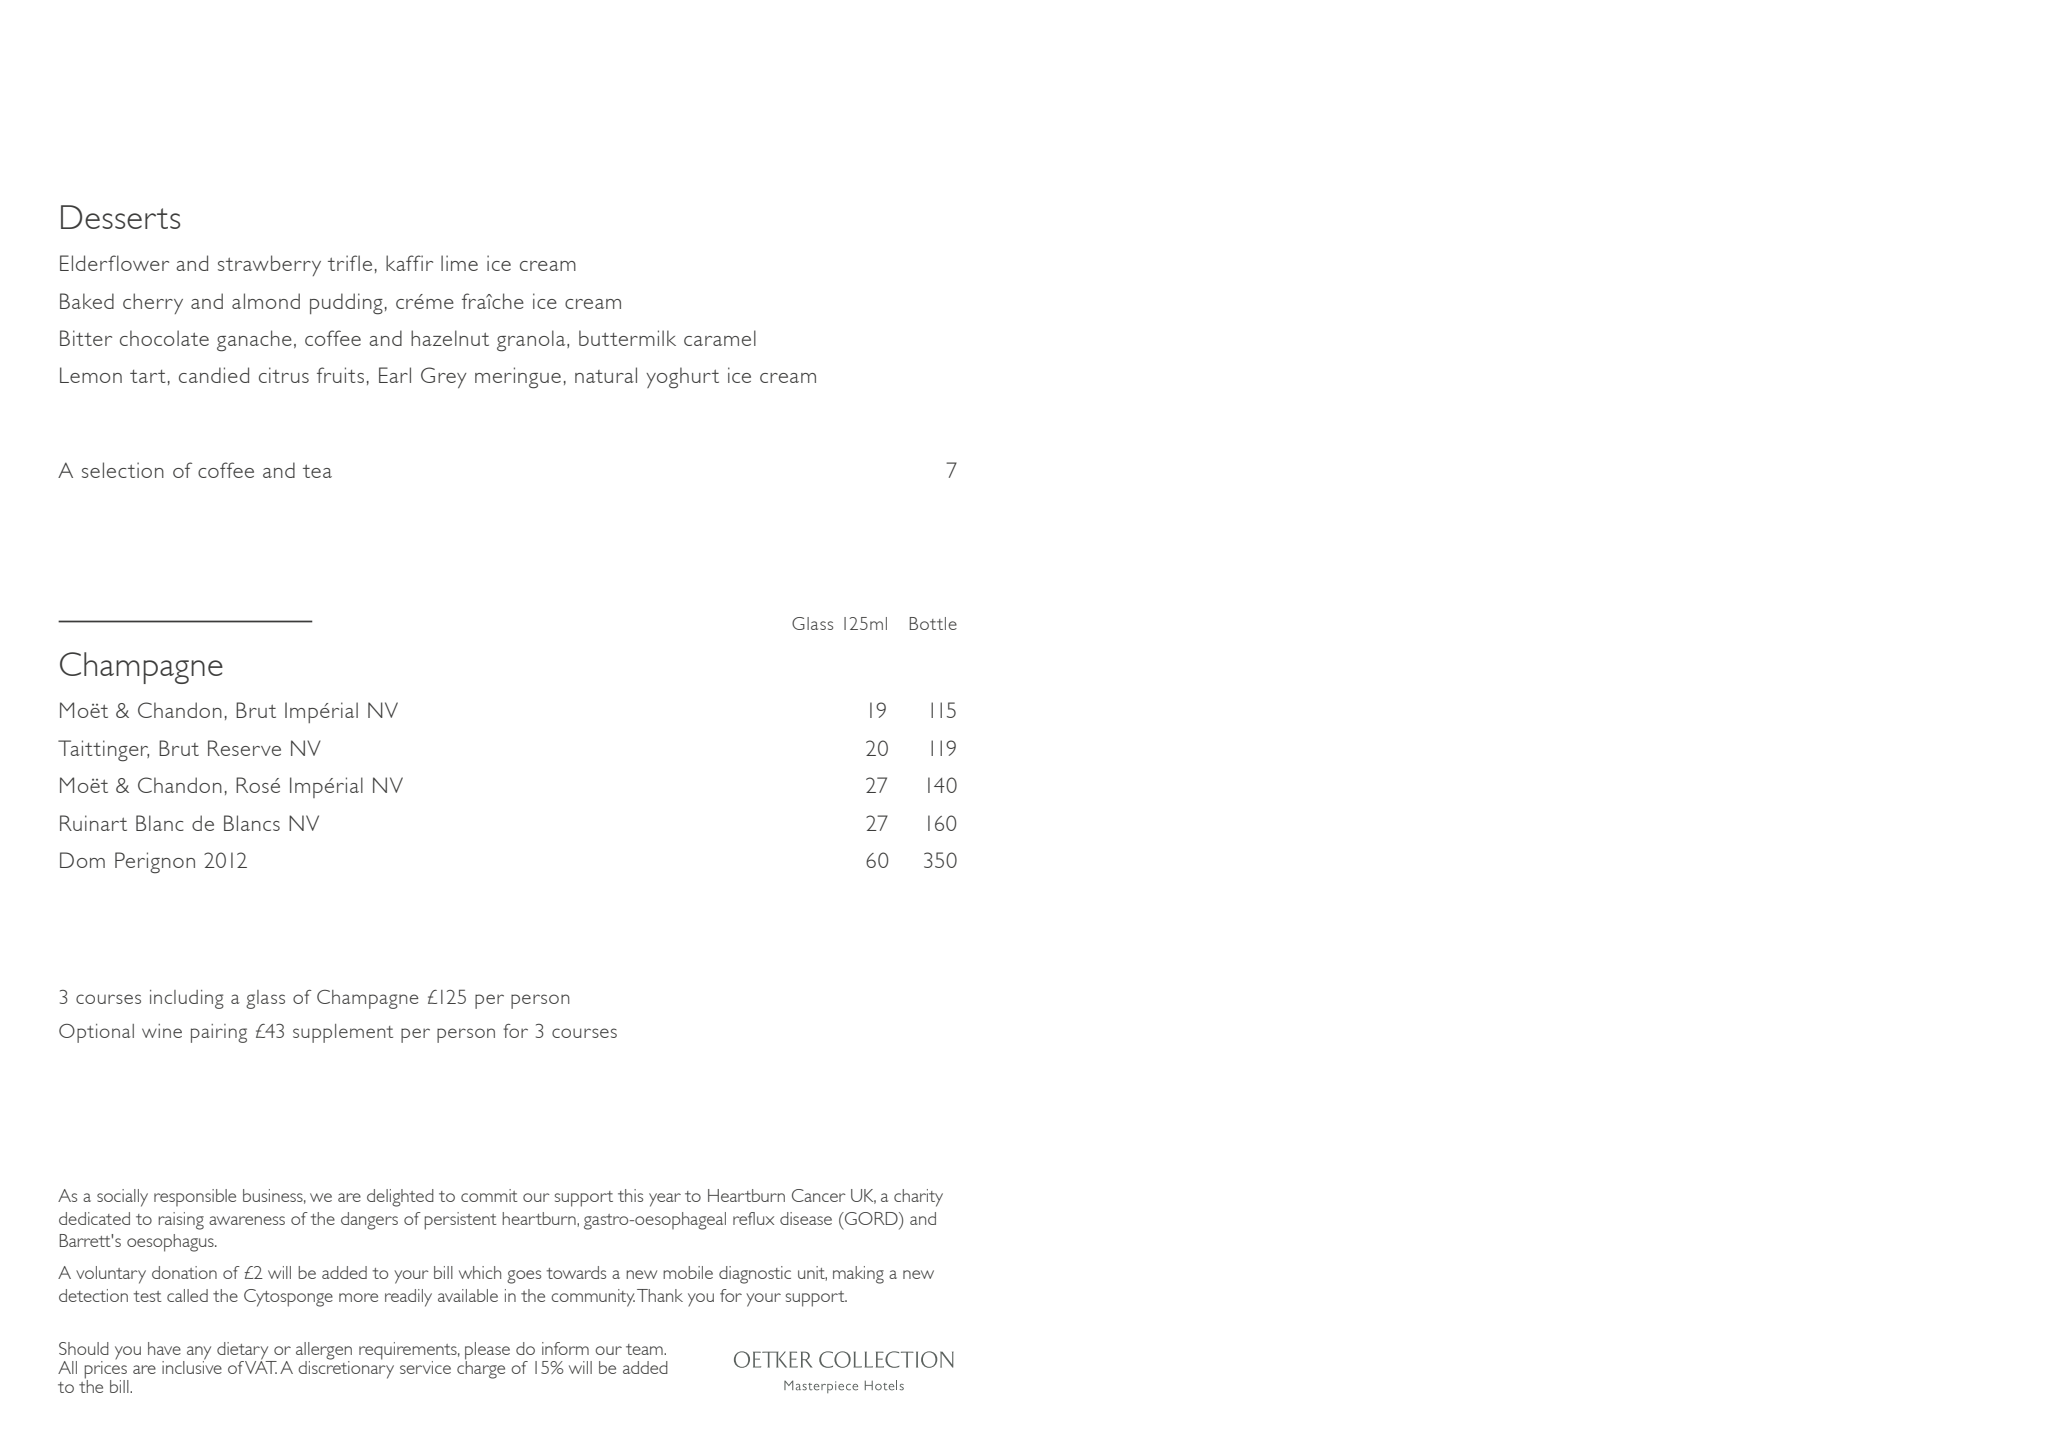 The width and height of the screenshot is (2053, 1452). What do you see at coordinates (187, 999) in the screenshot?
I see `including` at bounding box center [187, 999].
